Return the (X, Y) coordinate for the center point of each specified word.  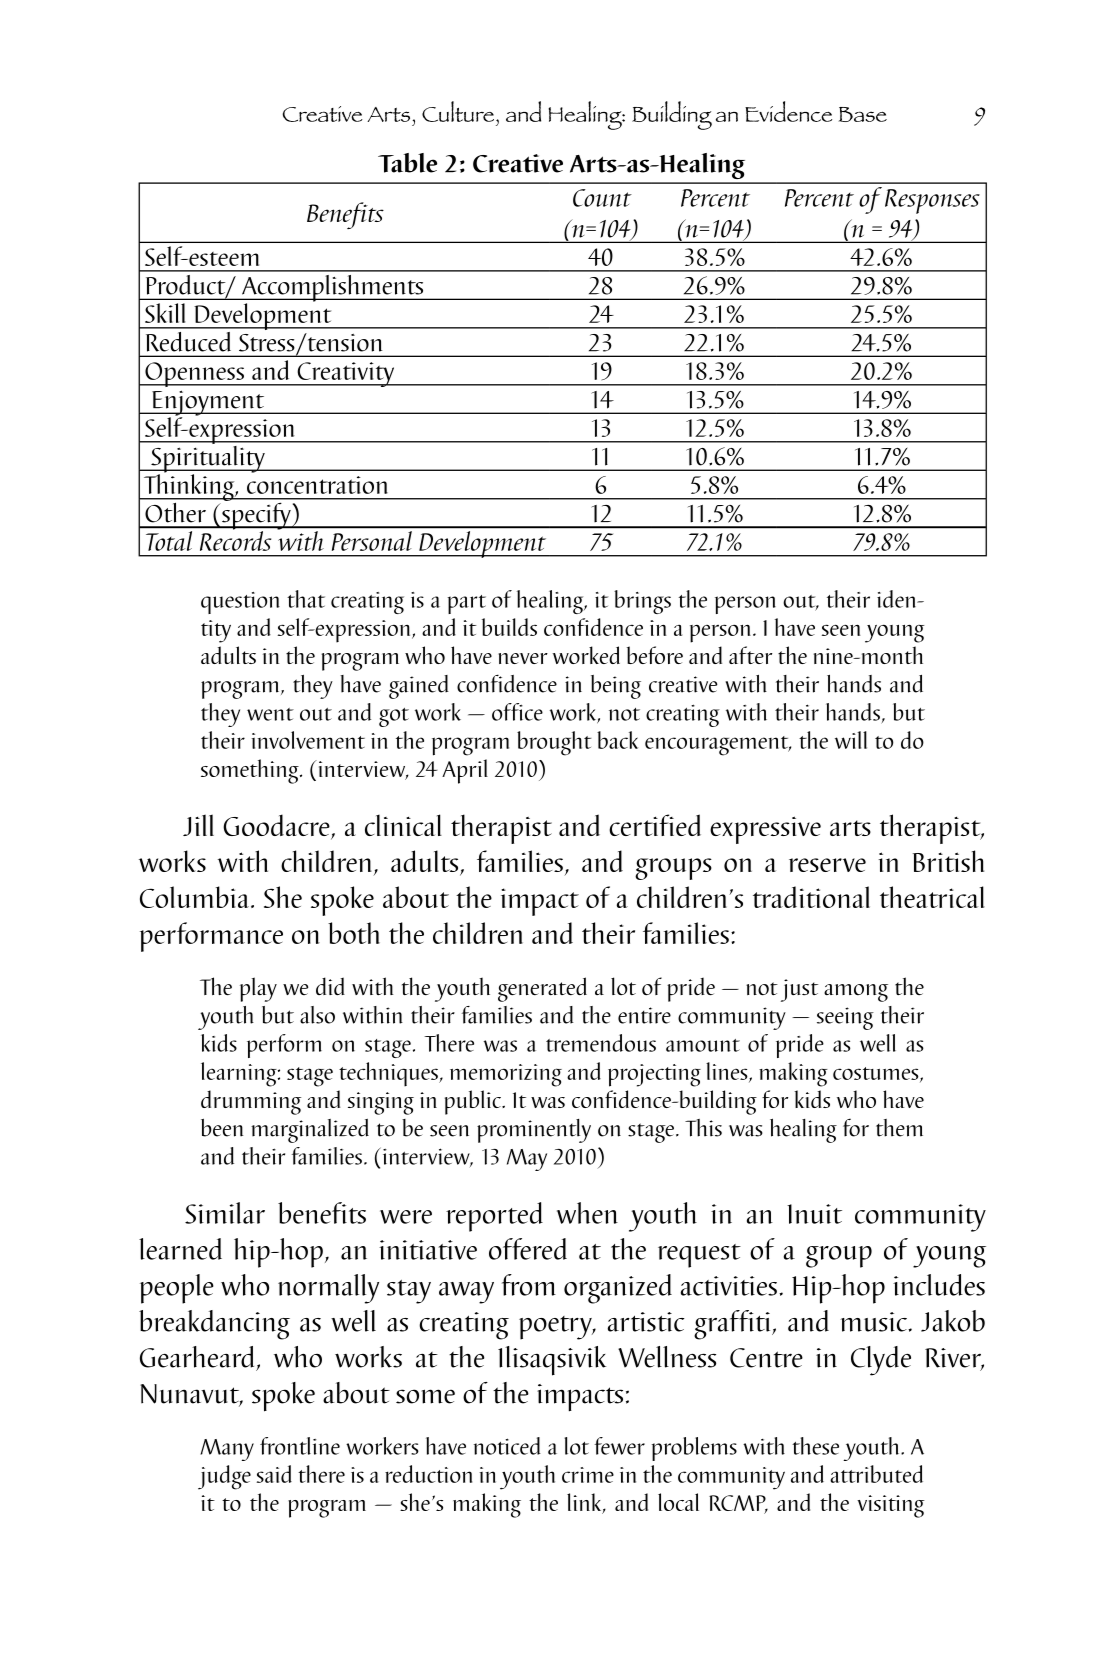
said (274, 1474)
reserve (827, 865)
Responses (932, 201)
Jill (198, 825)
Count (602, 198)
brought (554, 743)
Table (407, 163)
